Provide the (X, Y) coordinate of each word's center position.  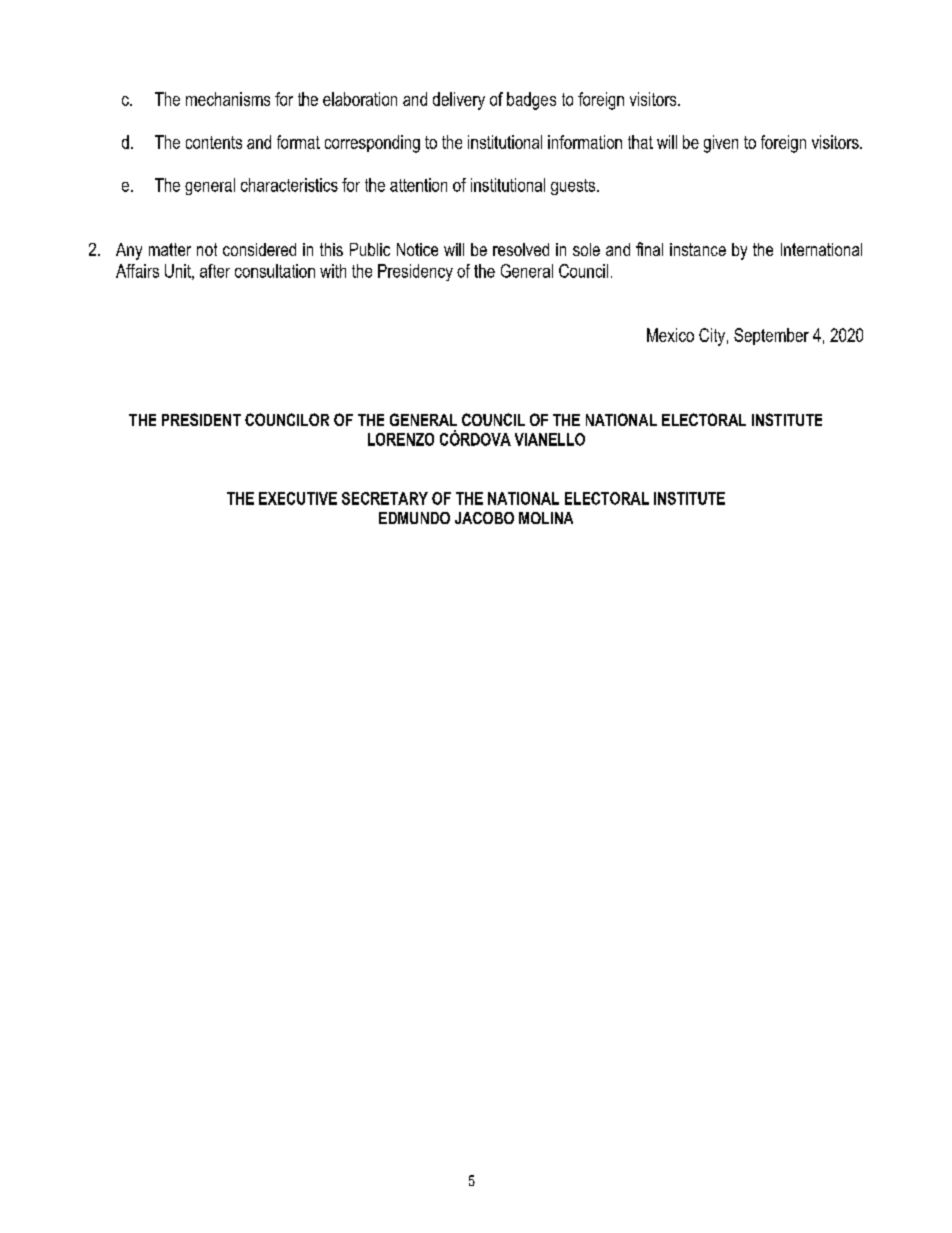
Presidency (415, 272)
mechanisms (228, 99)
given (721, 144)
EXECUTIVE (298, 498)
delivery (459, 101)
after (215, 271)
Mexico (670, 335)
